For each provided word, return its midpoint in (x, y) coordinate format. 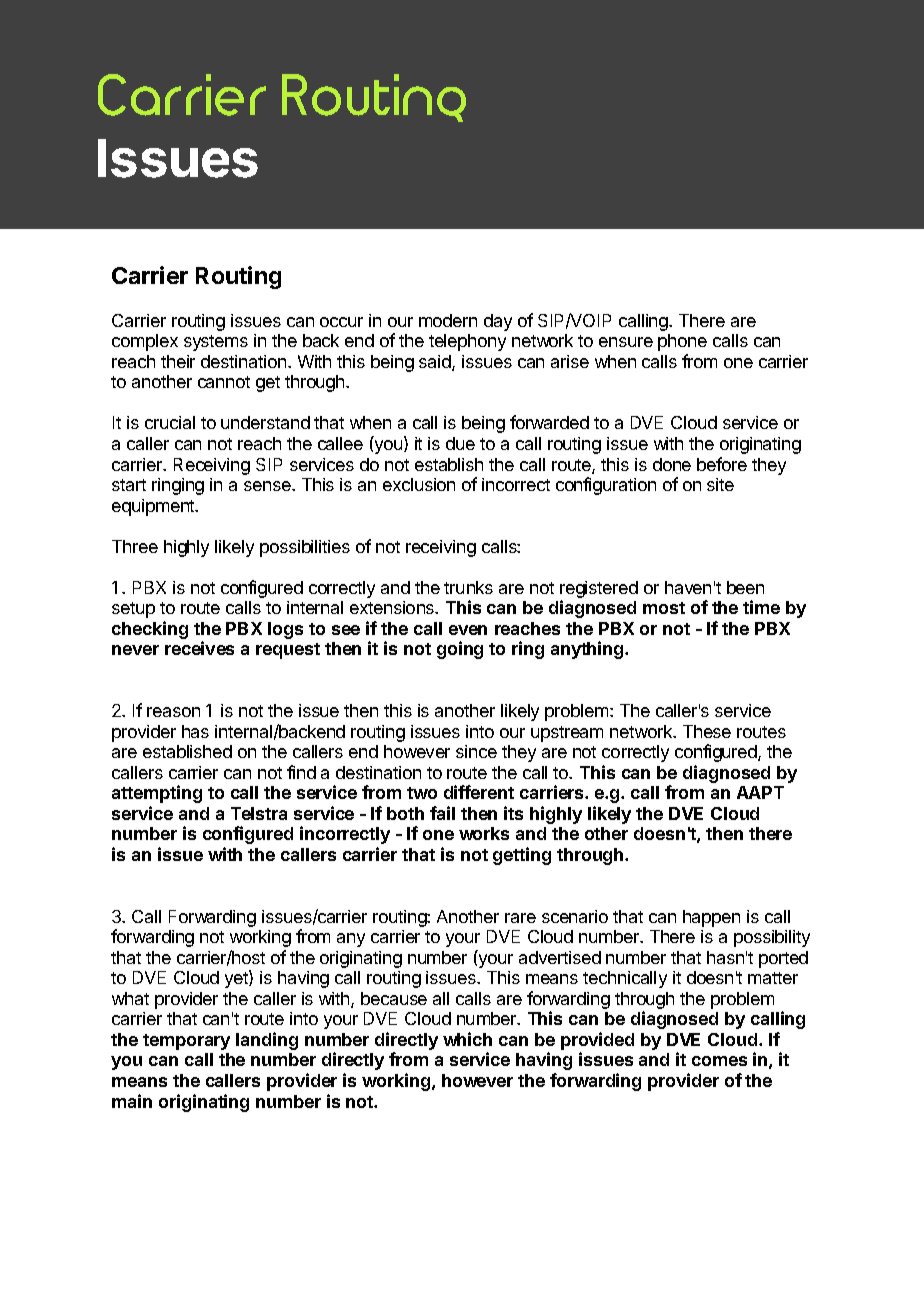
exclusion (419, 484)
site (720, 484)
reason (173, 712)
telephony (467, 342)
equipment (154, 507)
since (476, 751)
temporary (186, 1042)
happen (711, 918)
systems (216, 343)
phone (682, 342)
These (707, 731)
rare (520, 918)
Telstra (259, 813)
